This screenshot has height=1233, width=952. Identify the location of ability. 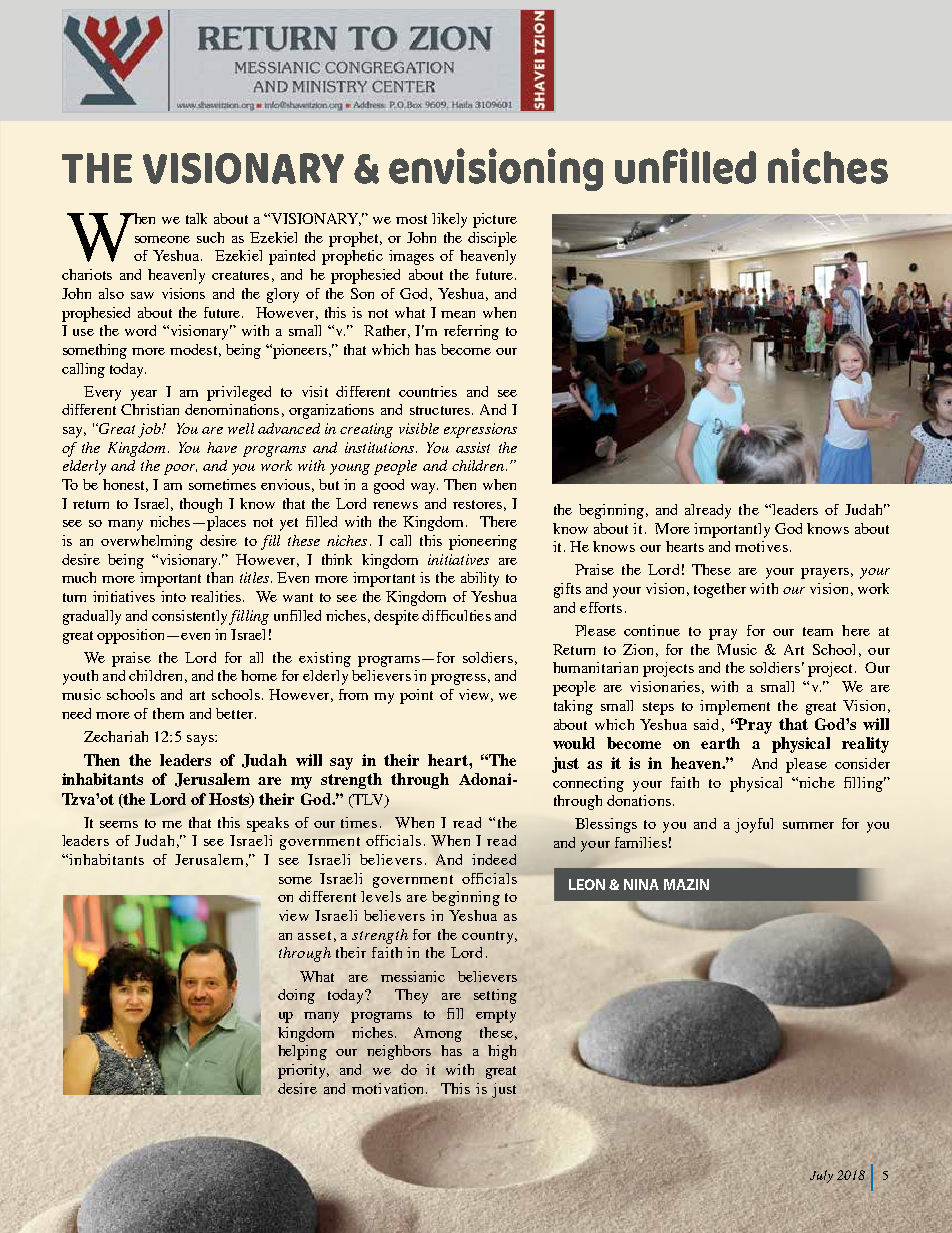
(480, 579).
